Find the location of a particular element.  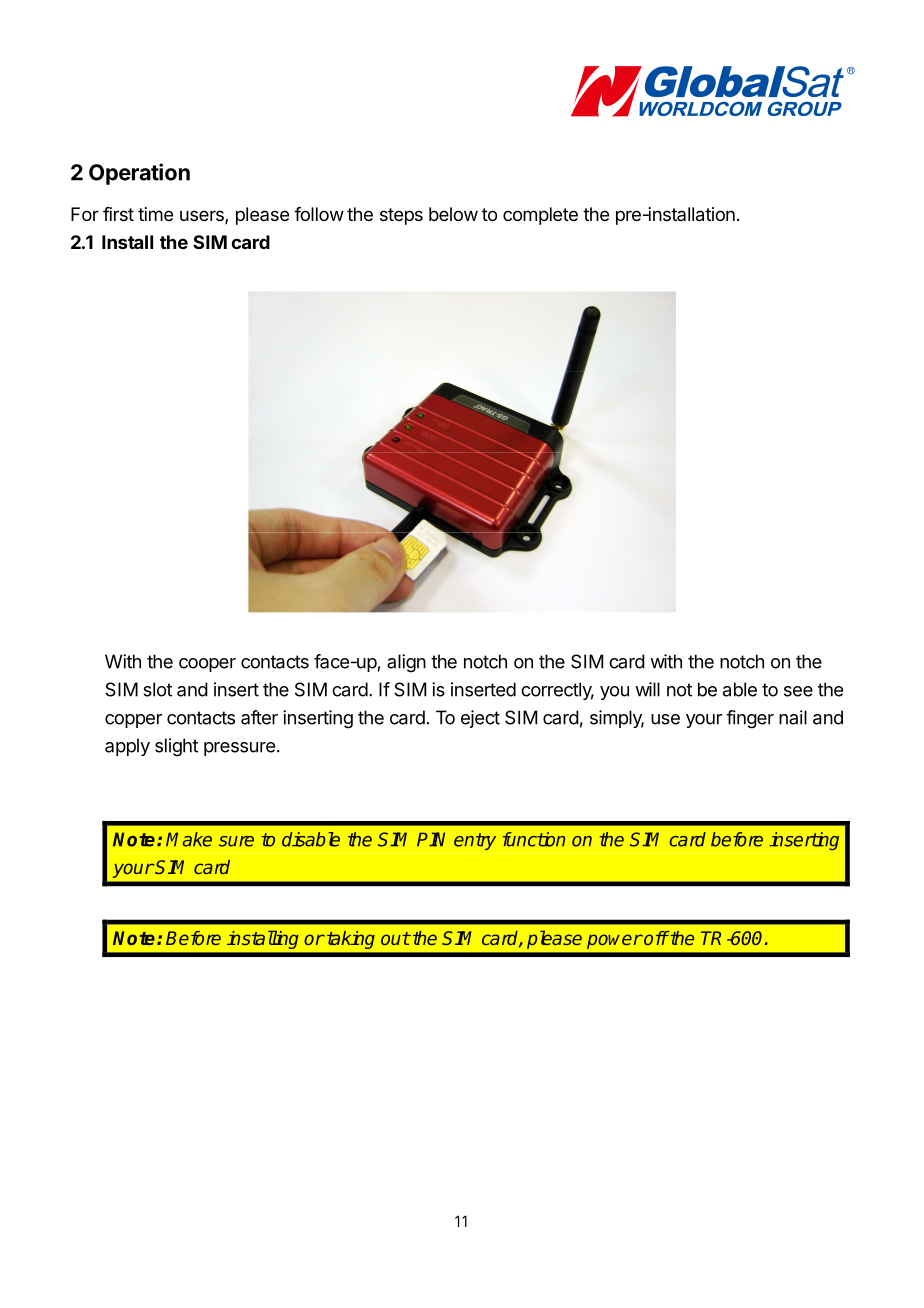

users is located at coordinates (203, 217).
